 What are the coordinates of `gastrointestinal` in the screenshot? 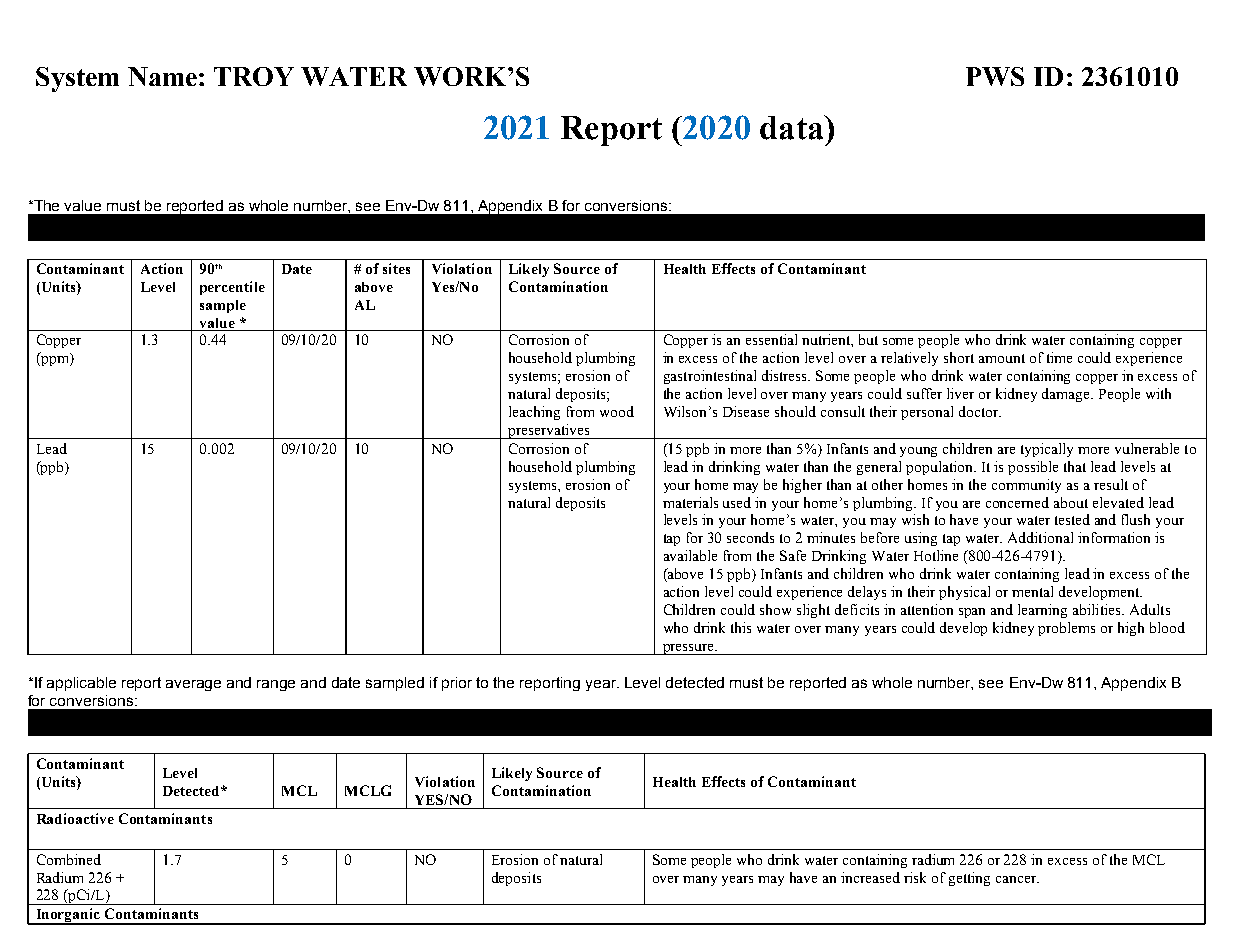 It's located at (710, 377).
